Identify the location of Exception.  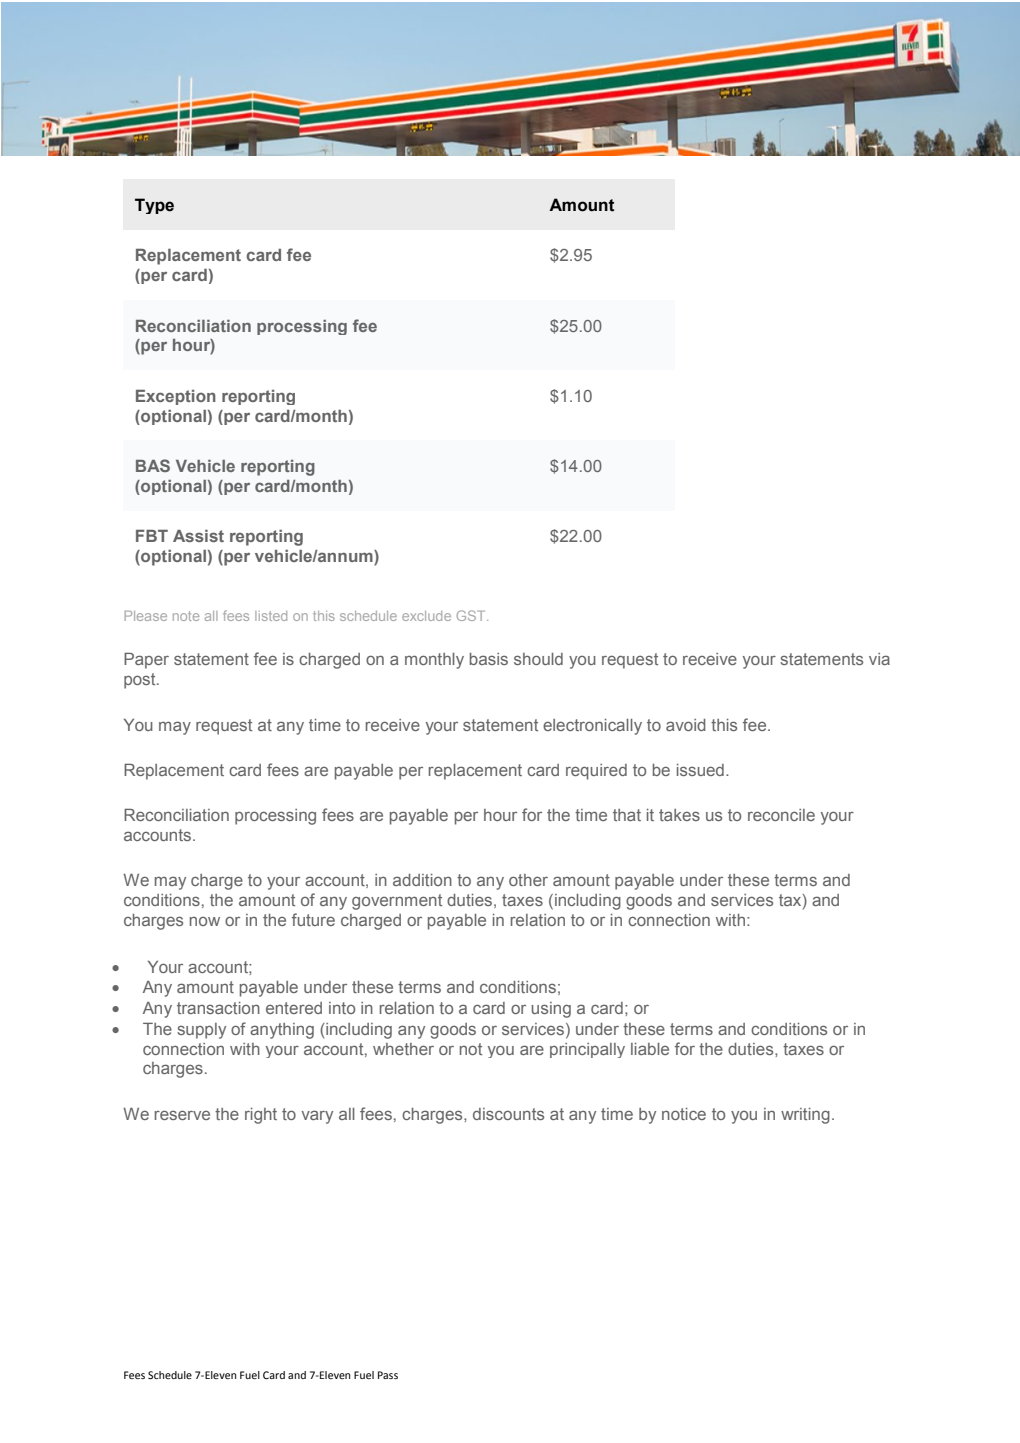
(176, 397).
